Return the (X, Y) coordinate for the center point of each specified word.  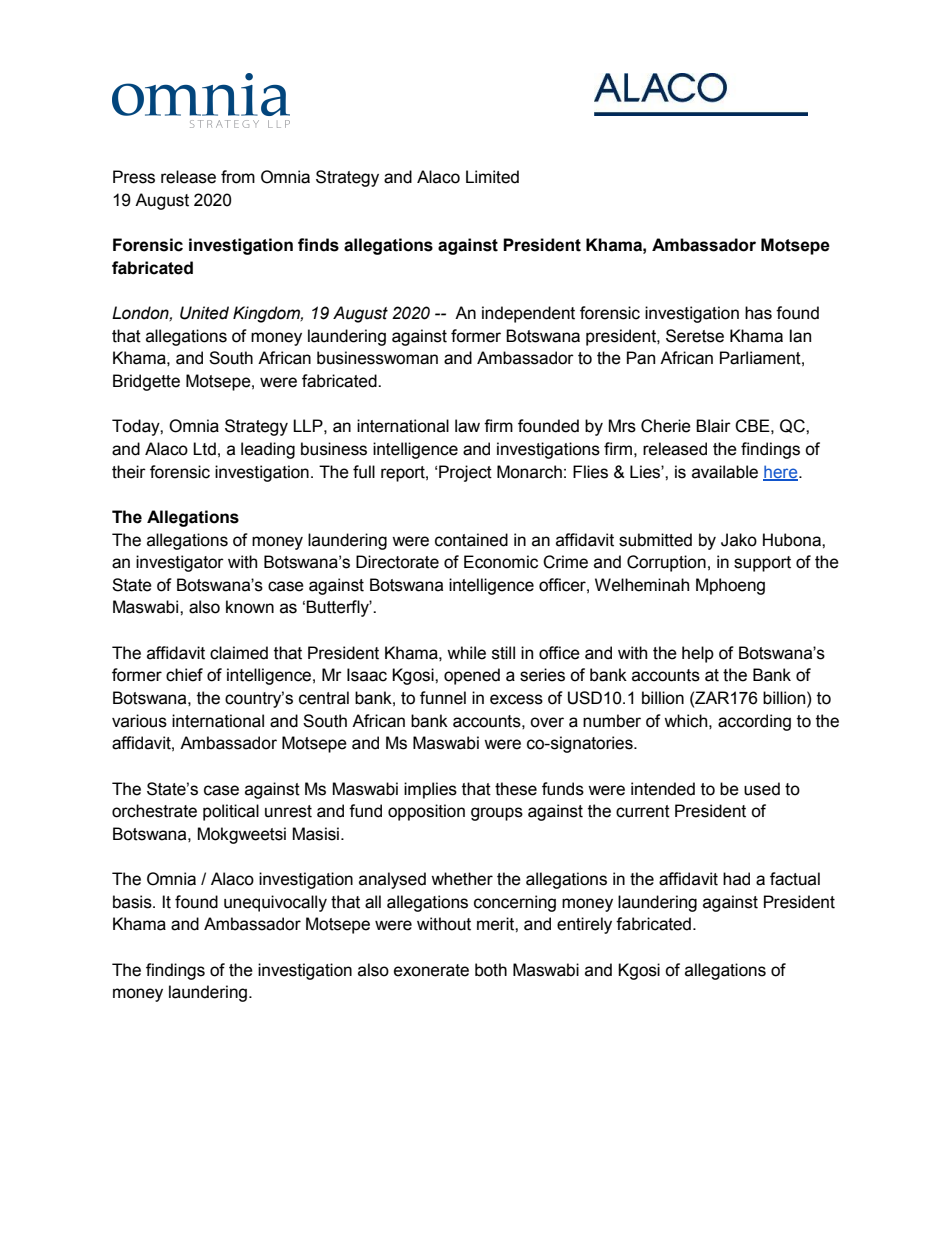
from (238, 177)
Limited (492, 177)
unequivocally (275, 903)
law (467, 426)
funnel (443, 698)
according (754, 722)
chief (184, 675)
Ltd (204, 449)
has (758, 313)
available (725, 472)
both (491, 970)
